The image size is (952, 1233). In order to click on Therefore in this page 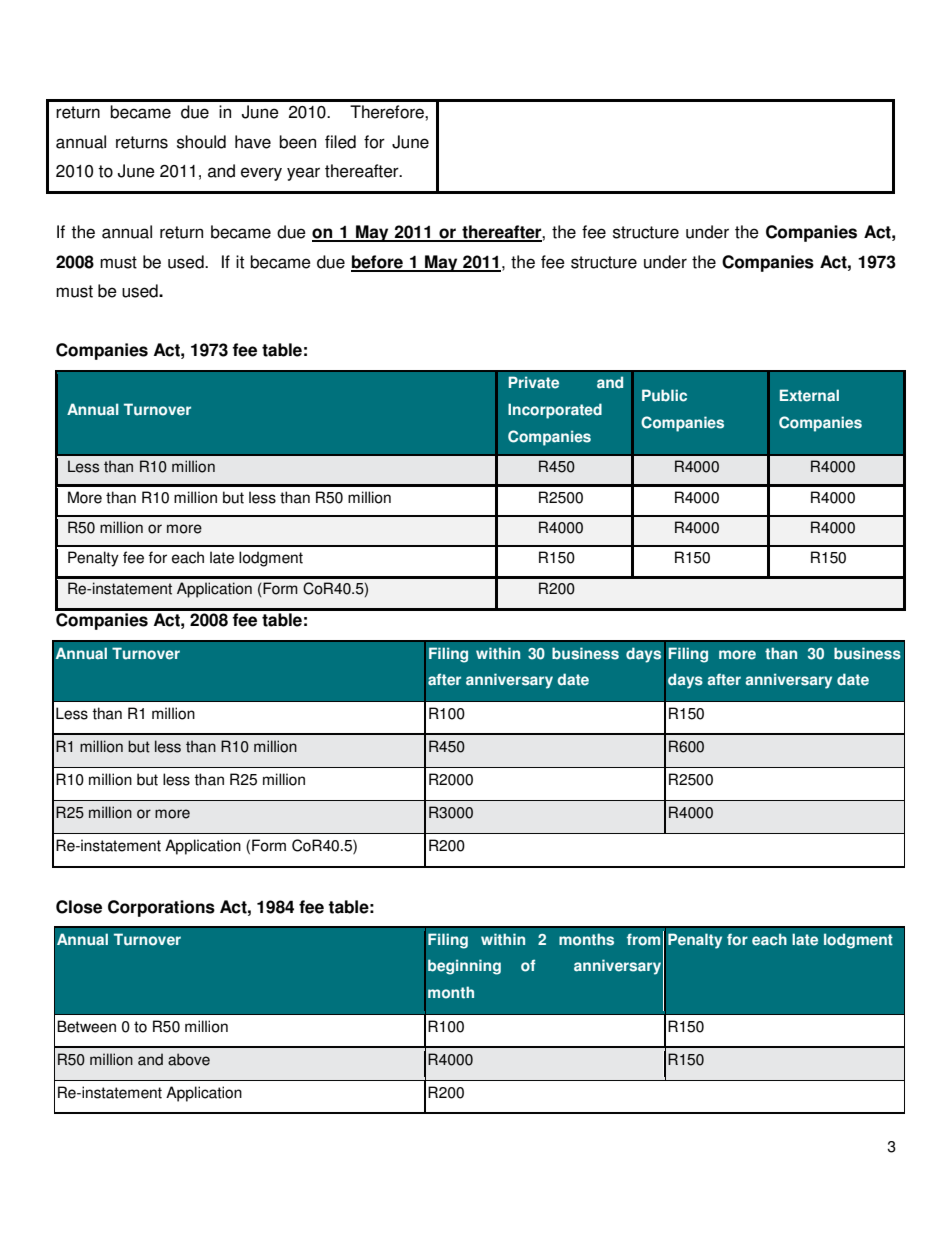, I will do `click(388, 112)`.
